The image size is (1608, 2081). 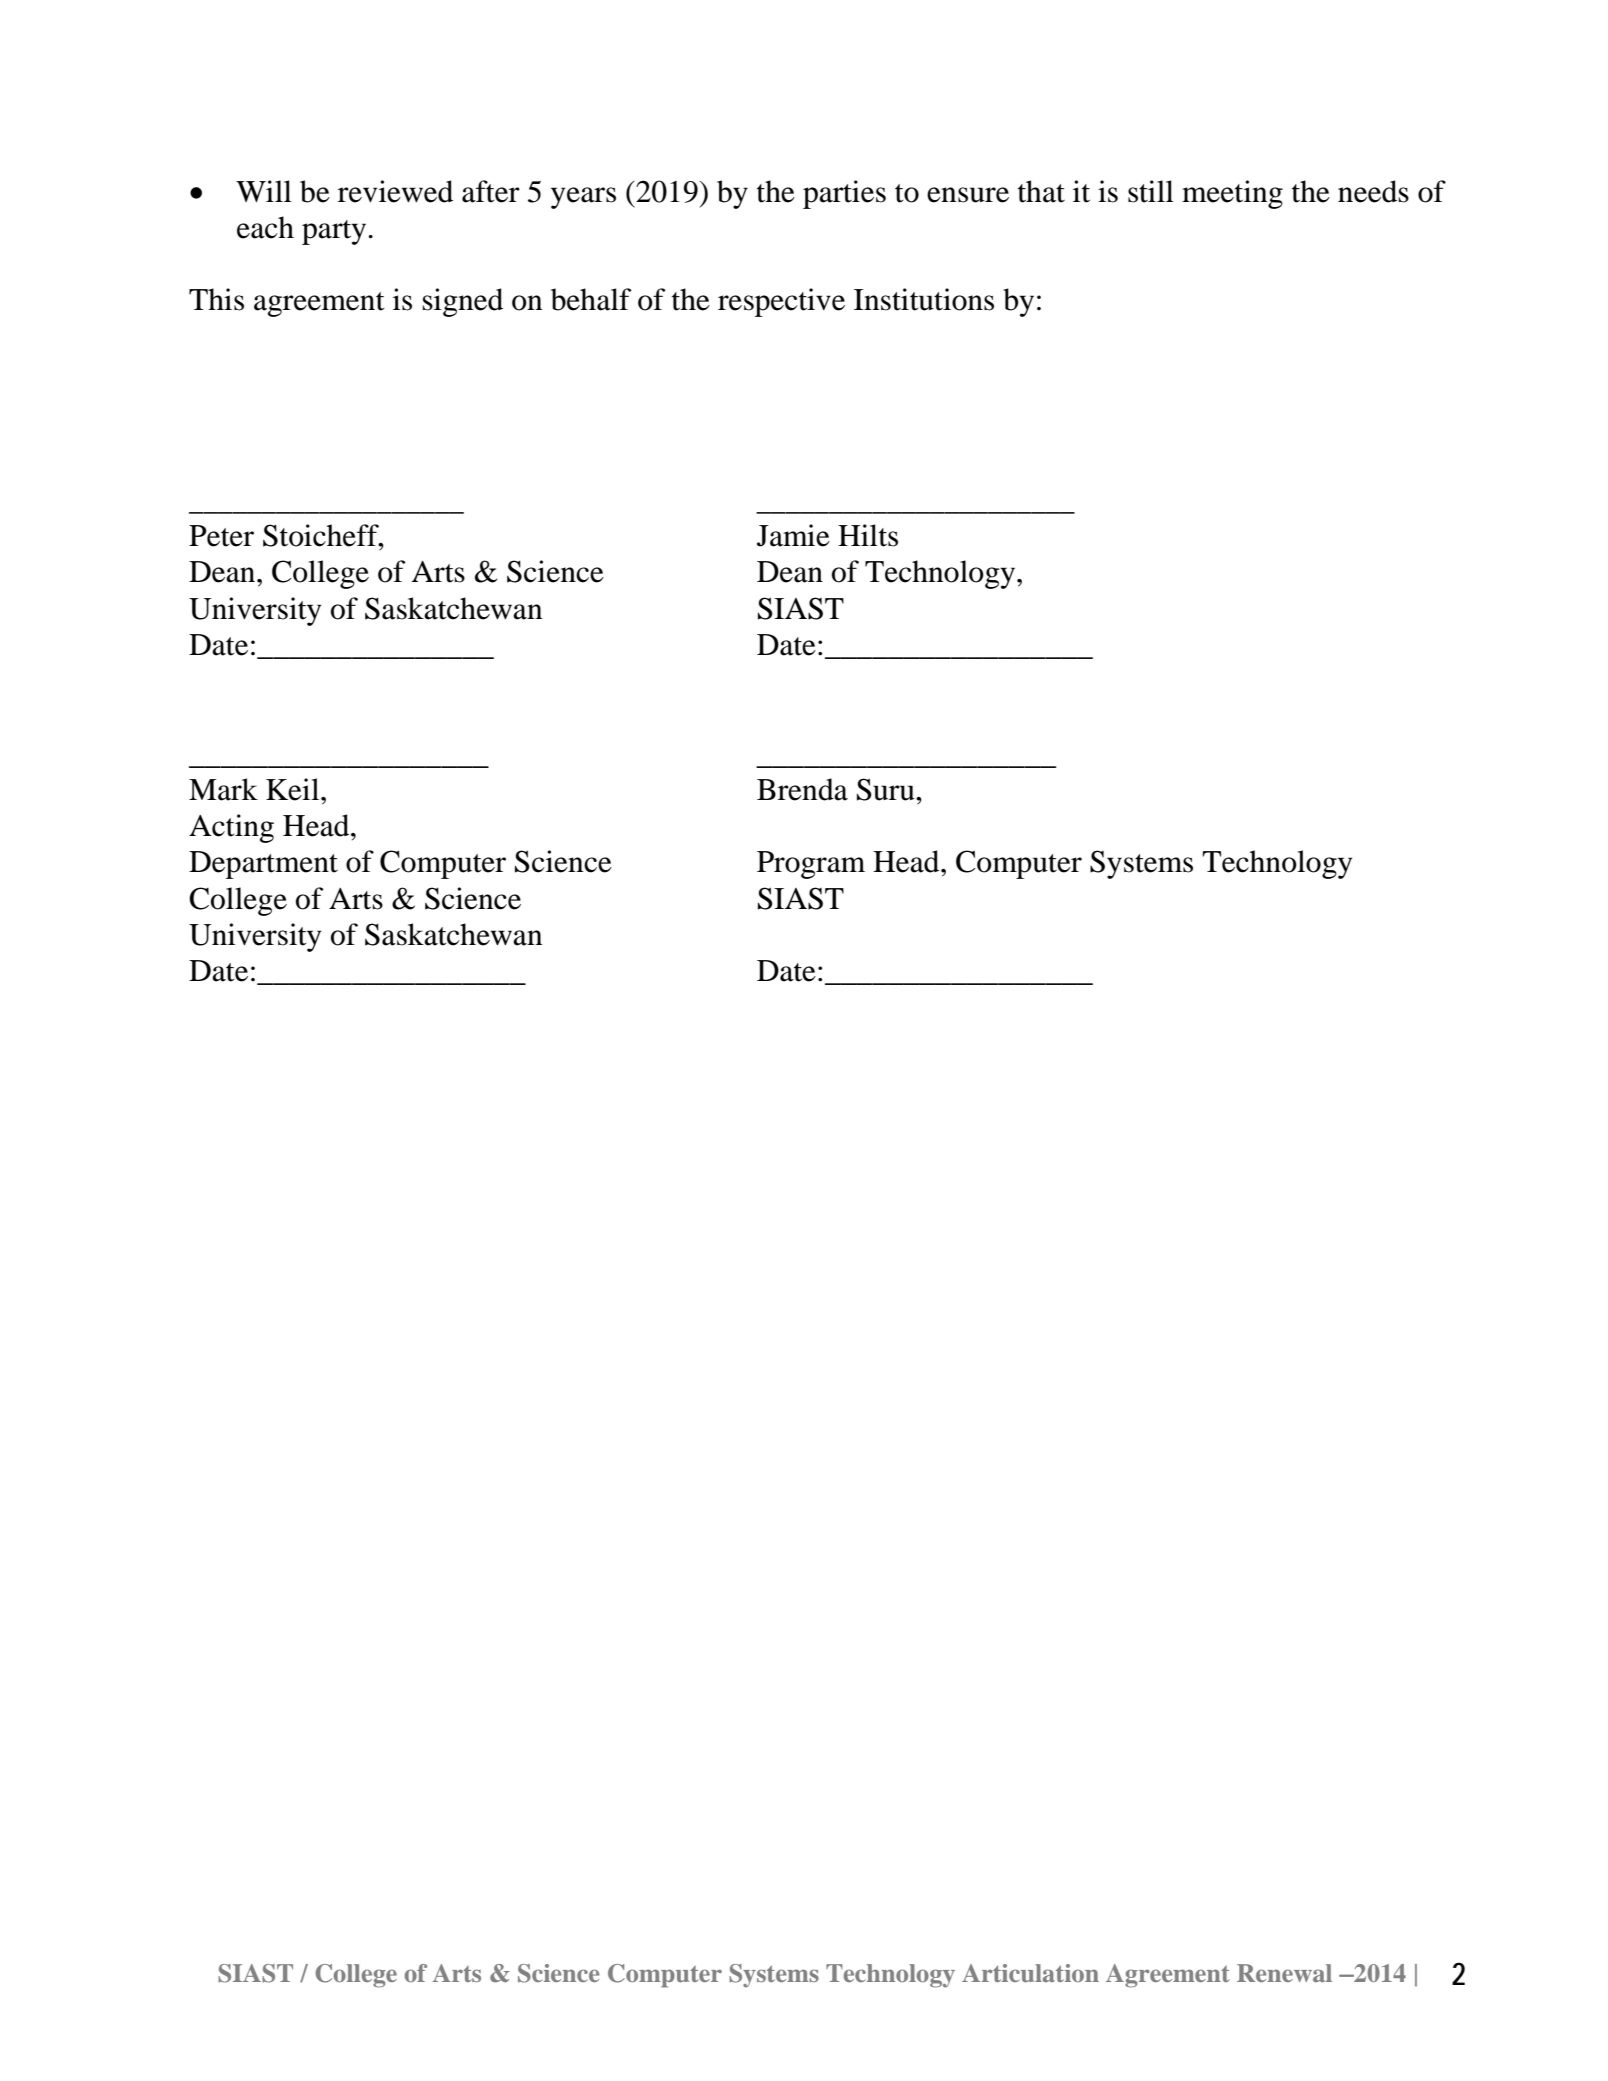 What do you see at coordinates (811, 865) in the screenshot?
I see `Program` at bounding box center [811, 865].
